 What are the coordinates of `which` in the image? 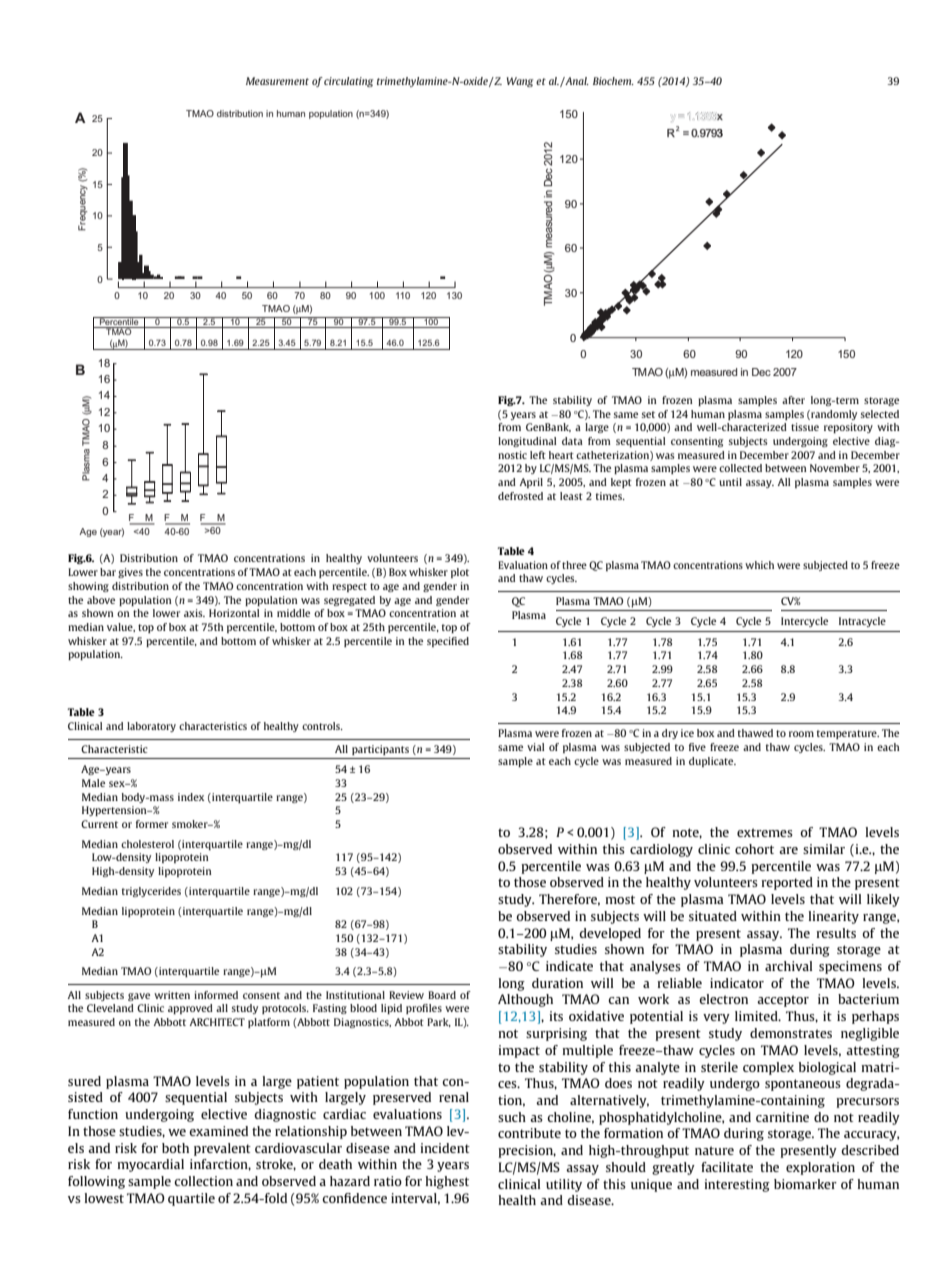 It's located at (759, 565).
